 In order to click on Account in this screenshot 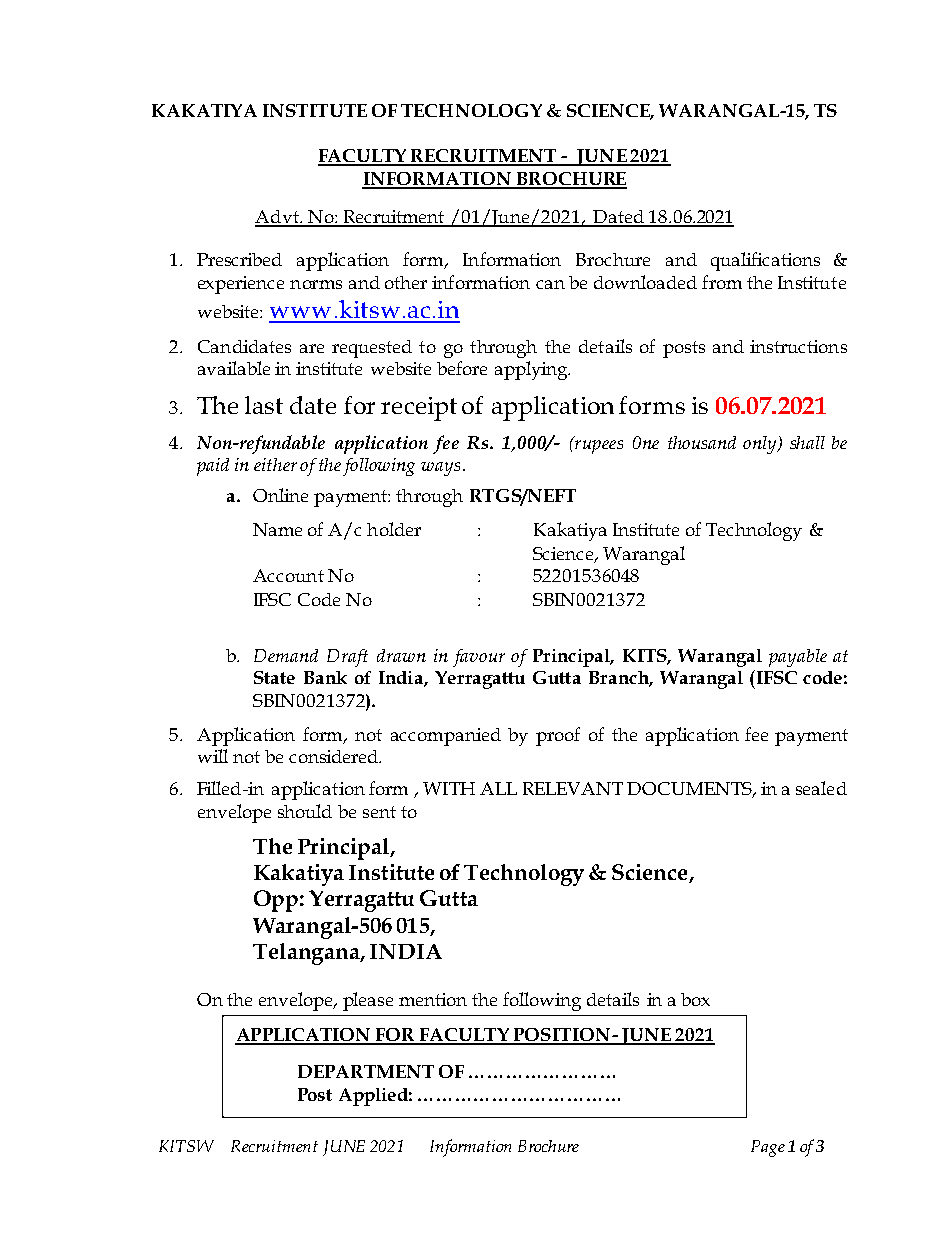, I will do `click(288, 575)`.
